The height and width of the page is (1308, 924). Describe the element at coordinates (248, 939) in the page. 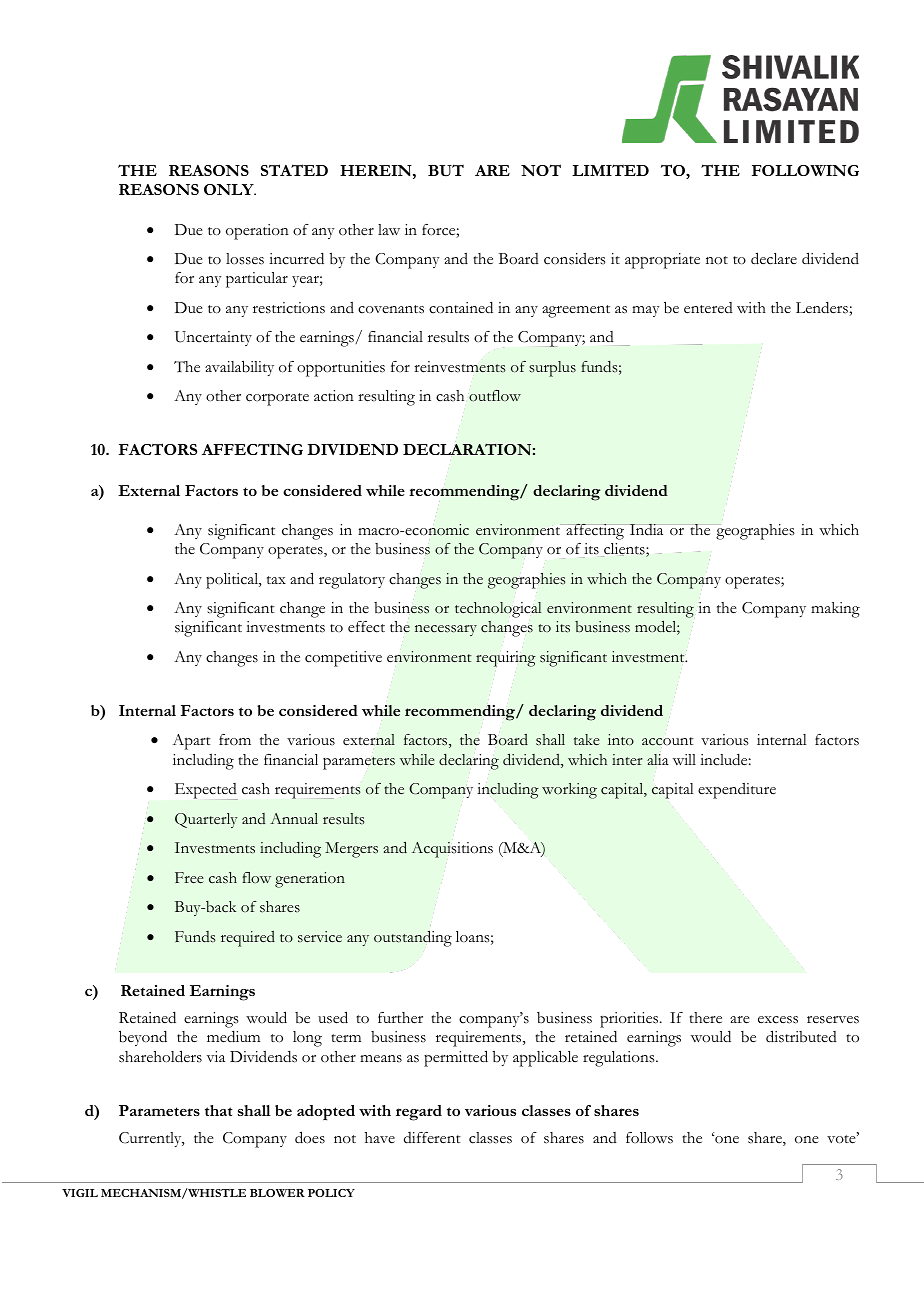

I see `required` at that location.
